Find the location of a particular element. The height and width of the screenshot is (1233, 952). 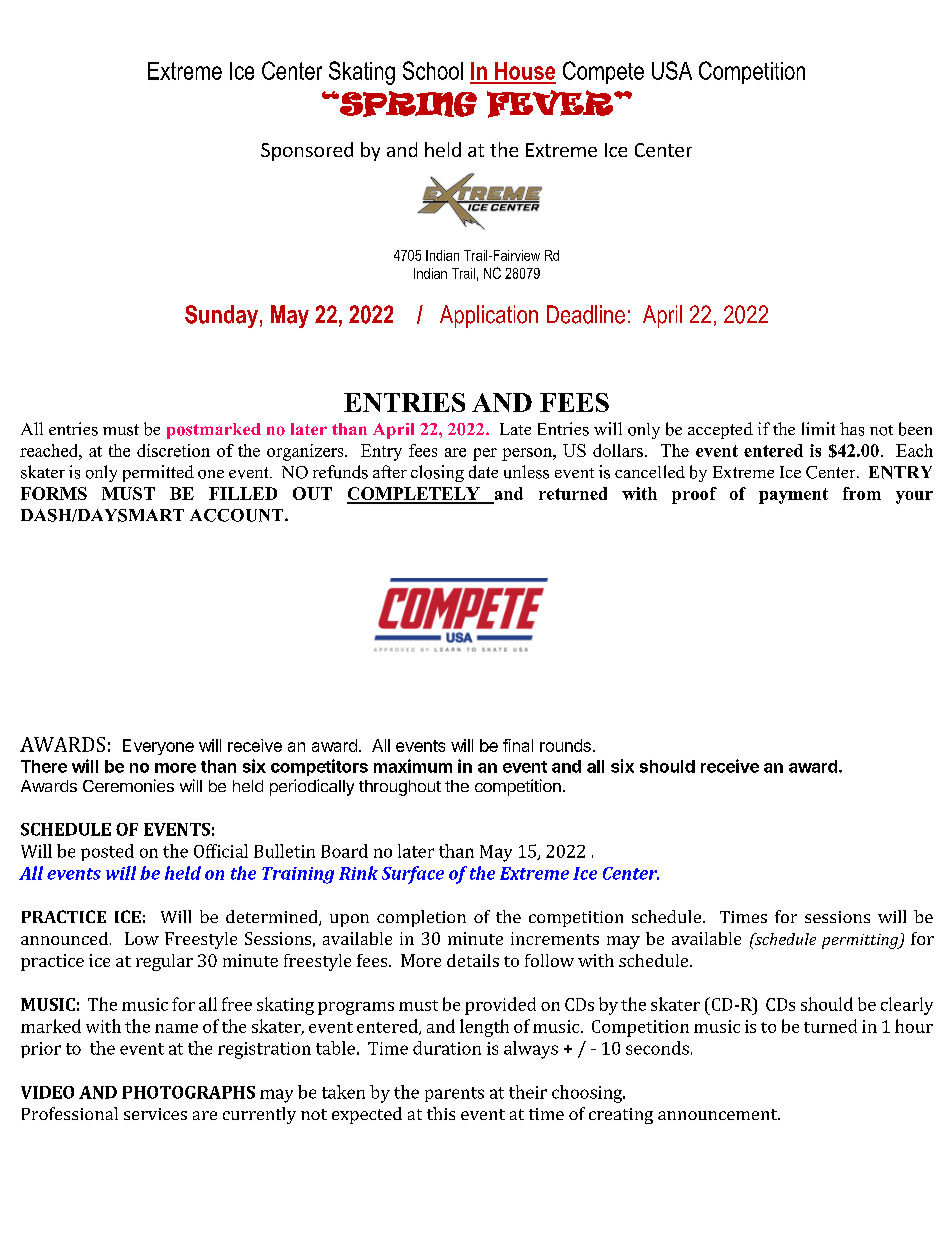

ACCOUNT is located at coordinates (238, 515).
